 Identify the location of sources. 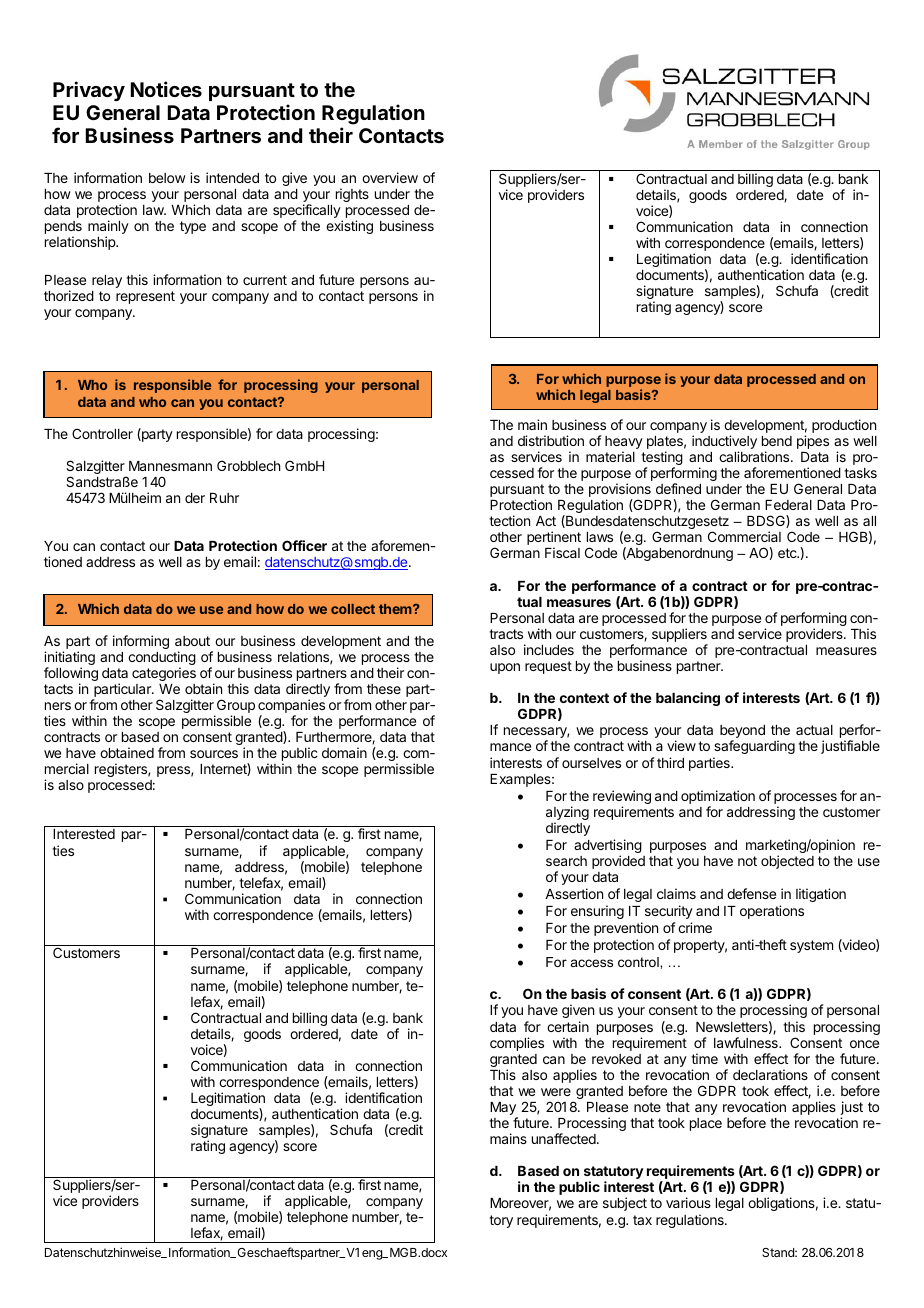
(214, 754).
